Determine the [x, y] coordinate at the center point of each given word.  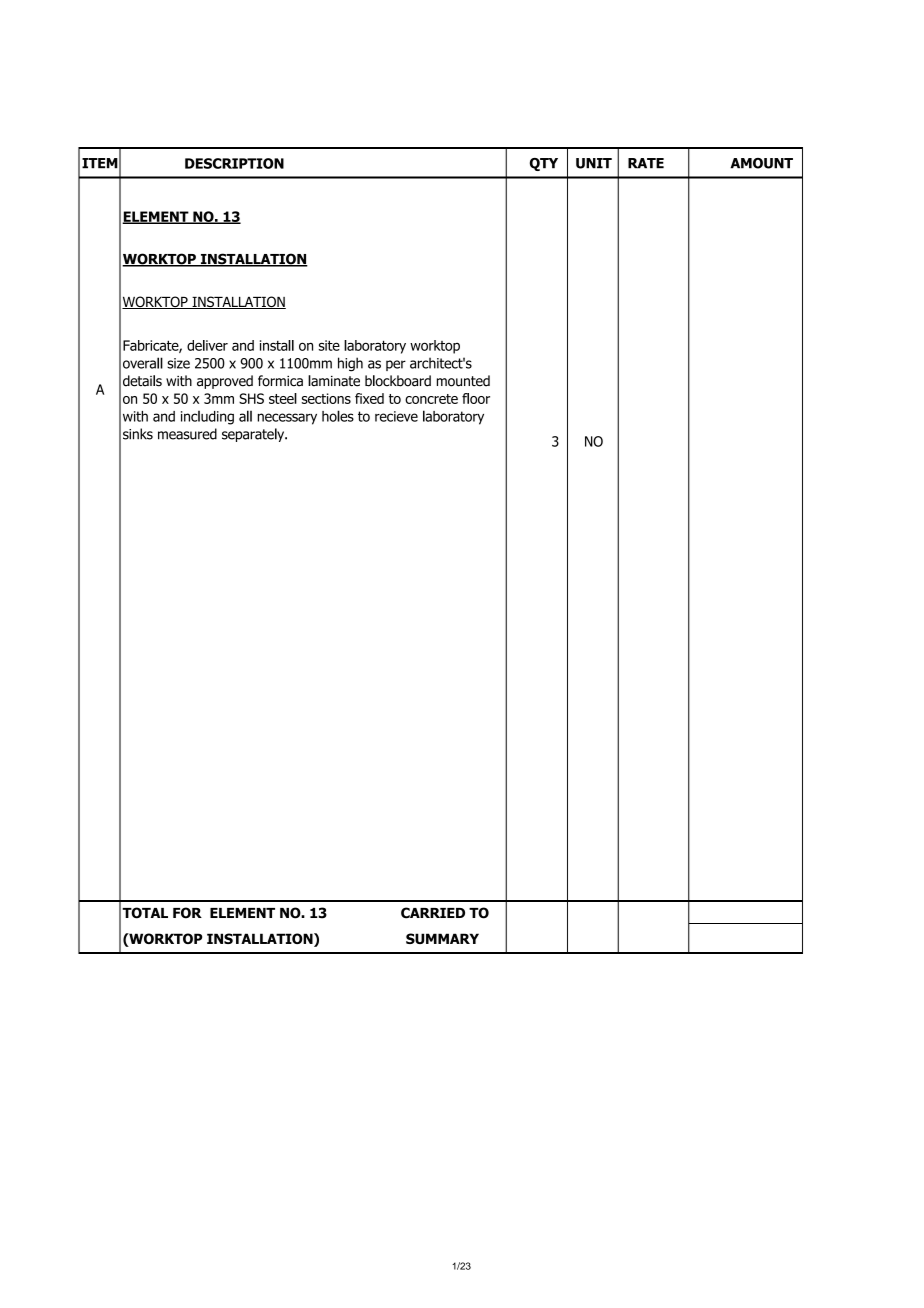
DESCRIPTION [234, 163]
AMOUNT [761, 163]
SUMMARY [442, 938]
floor [476, 398]
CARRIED [433, 913]
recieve [396, 416]
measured [187, 434]
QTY [544, 164]
